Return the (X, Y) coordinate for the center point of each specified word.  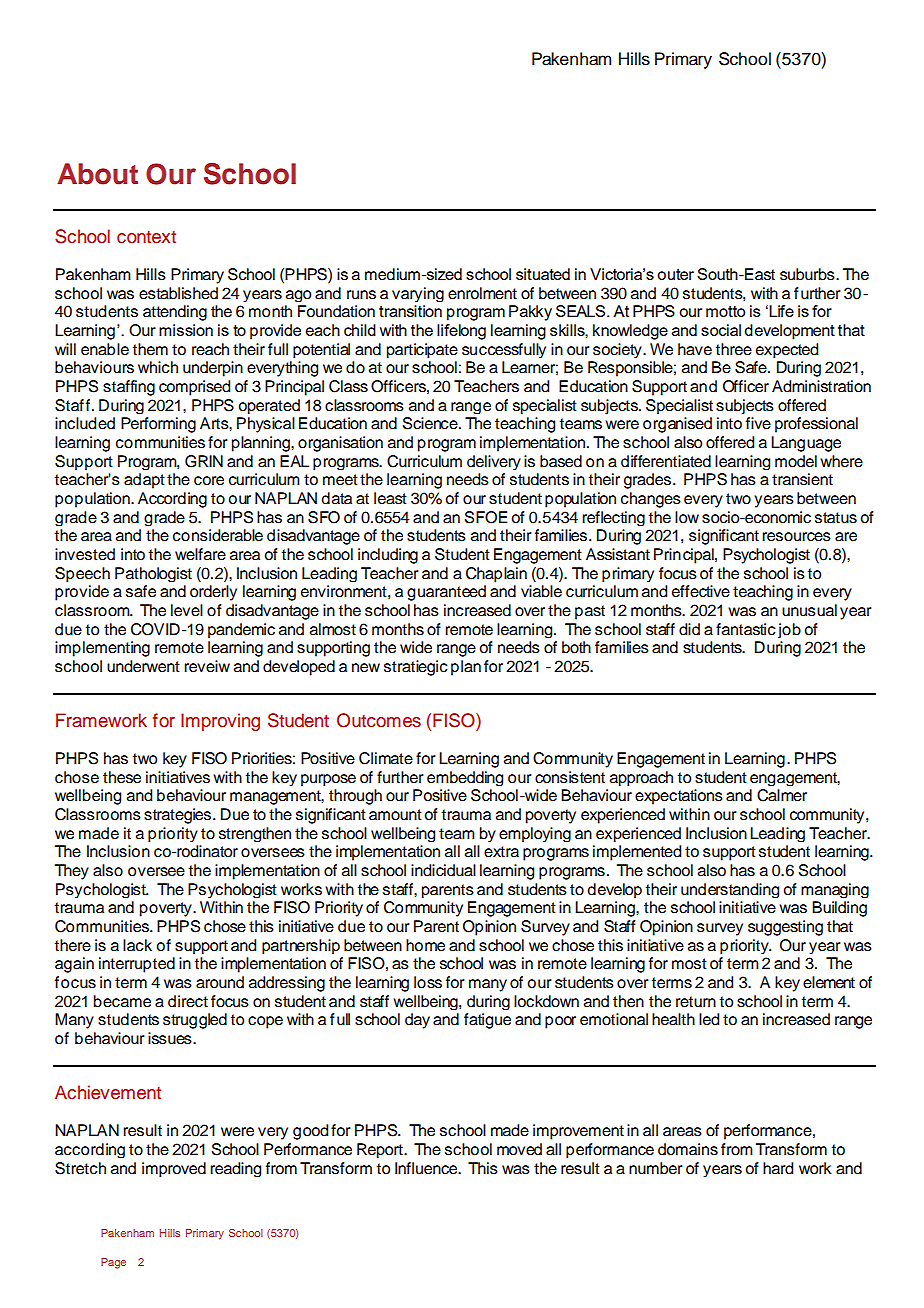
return (696, 1002)
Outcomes (379, 720)
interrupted (137, 965)
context (146, 237)
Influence (427, 1168)
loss (428, 982)
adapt (144, 481)
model (796, 461)
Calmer (782, 795)
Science (431, 423)
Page (113, 1263)
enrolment (482, 293)
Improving (220, 722)
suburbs (808, 274)
